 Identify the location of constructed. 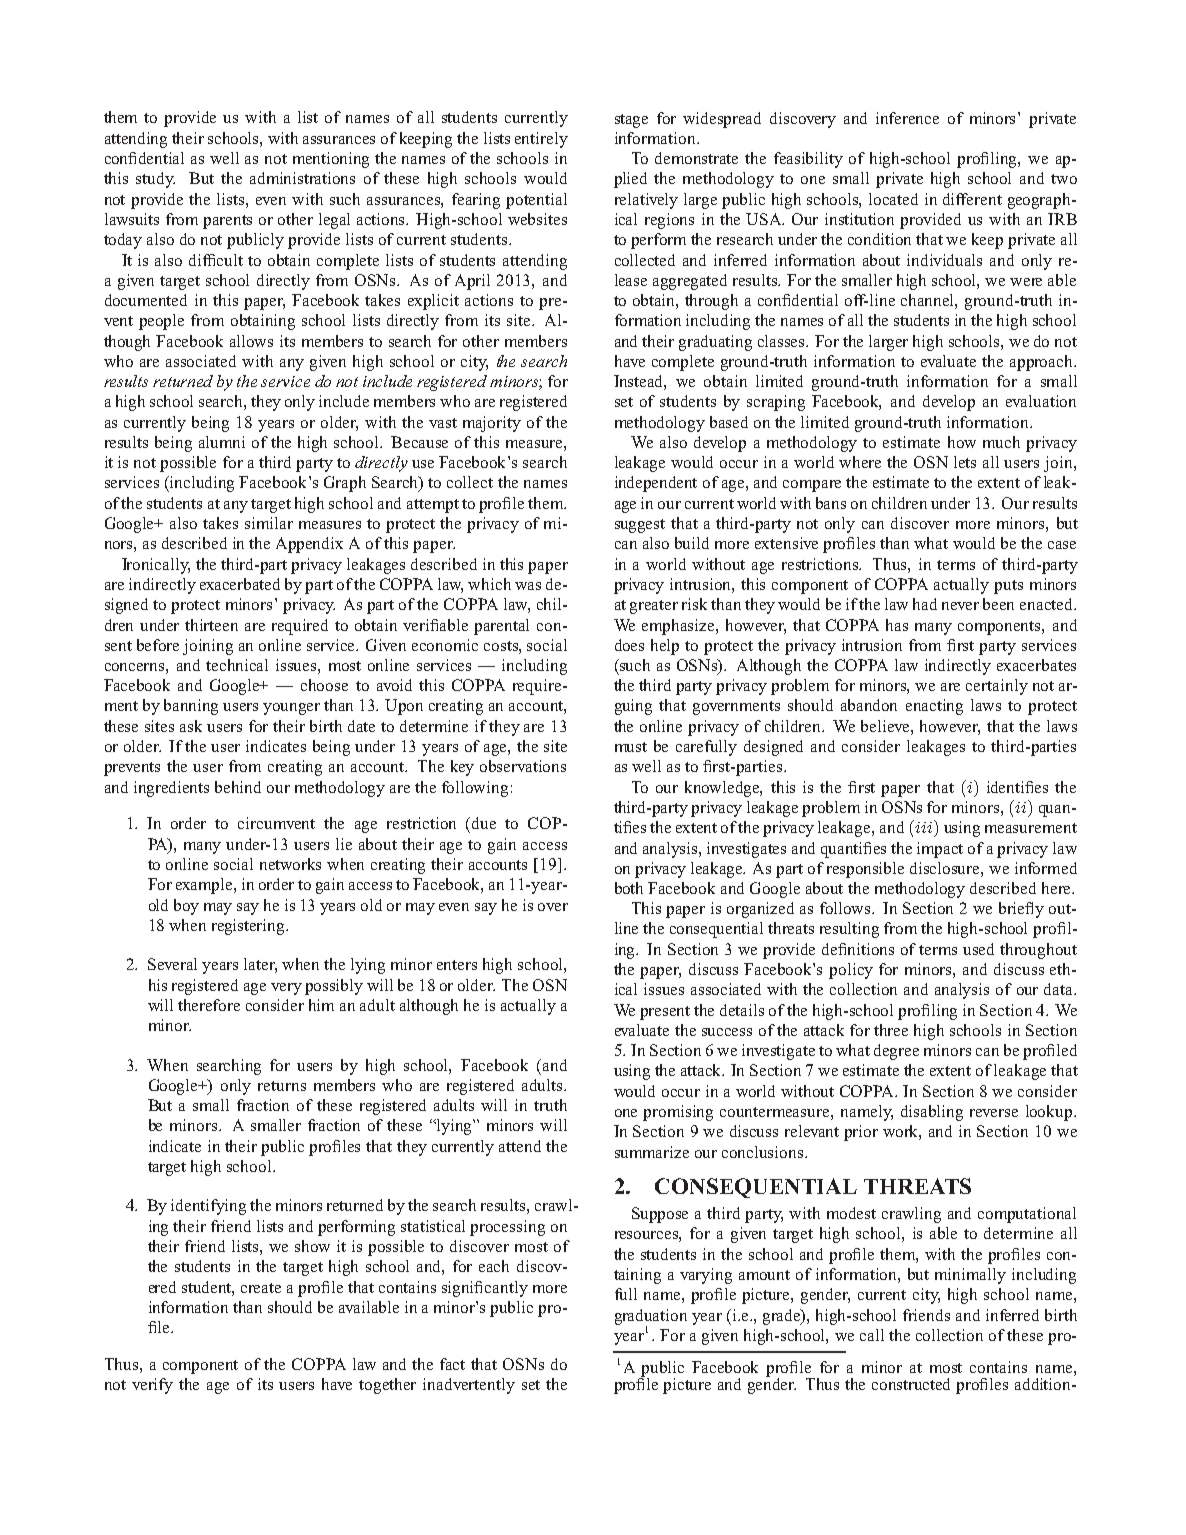
(911, 1384).
